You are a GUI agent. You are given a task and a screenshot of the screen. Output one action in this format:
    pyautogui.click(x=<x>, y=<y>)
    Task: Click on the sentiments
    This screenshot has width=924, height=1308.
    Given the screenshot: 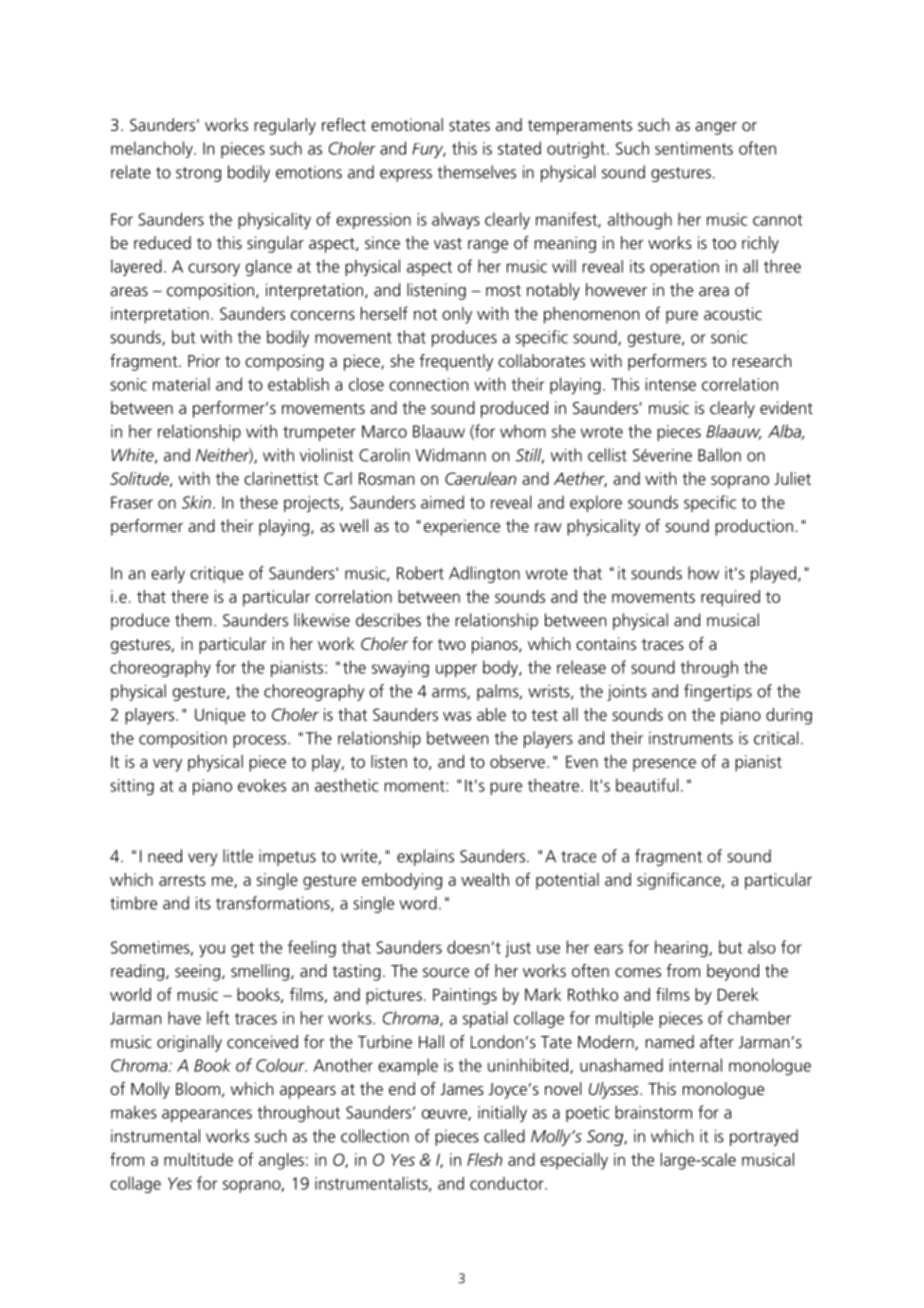 What is the action you would take?
    pyautogui.click(x=694, y=148)
